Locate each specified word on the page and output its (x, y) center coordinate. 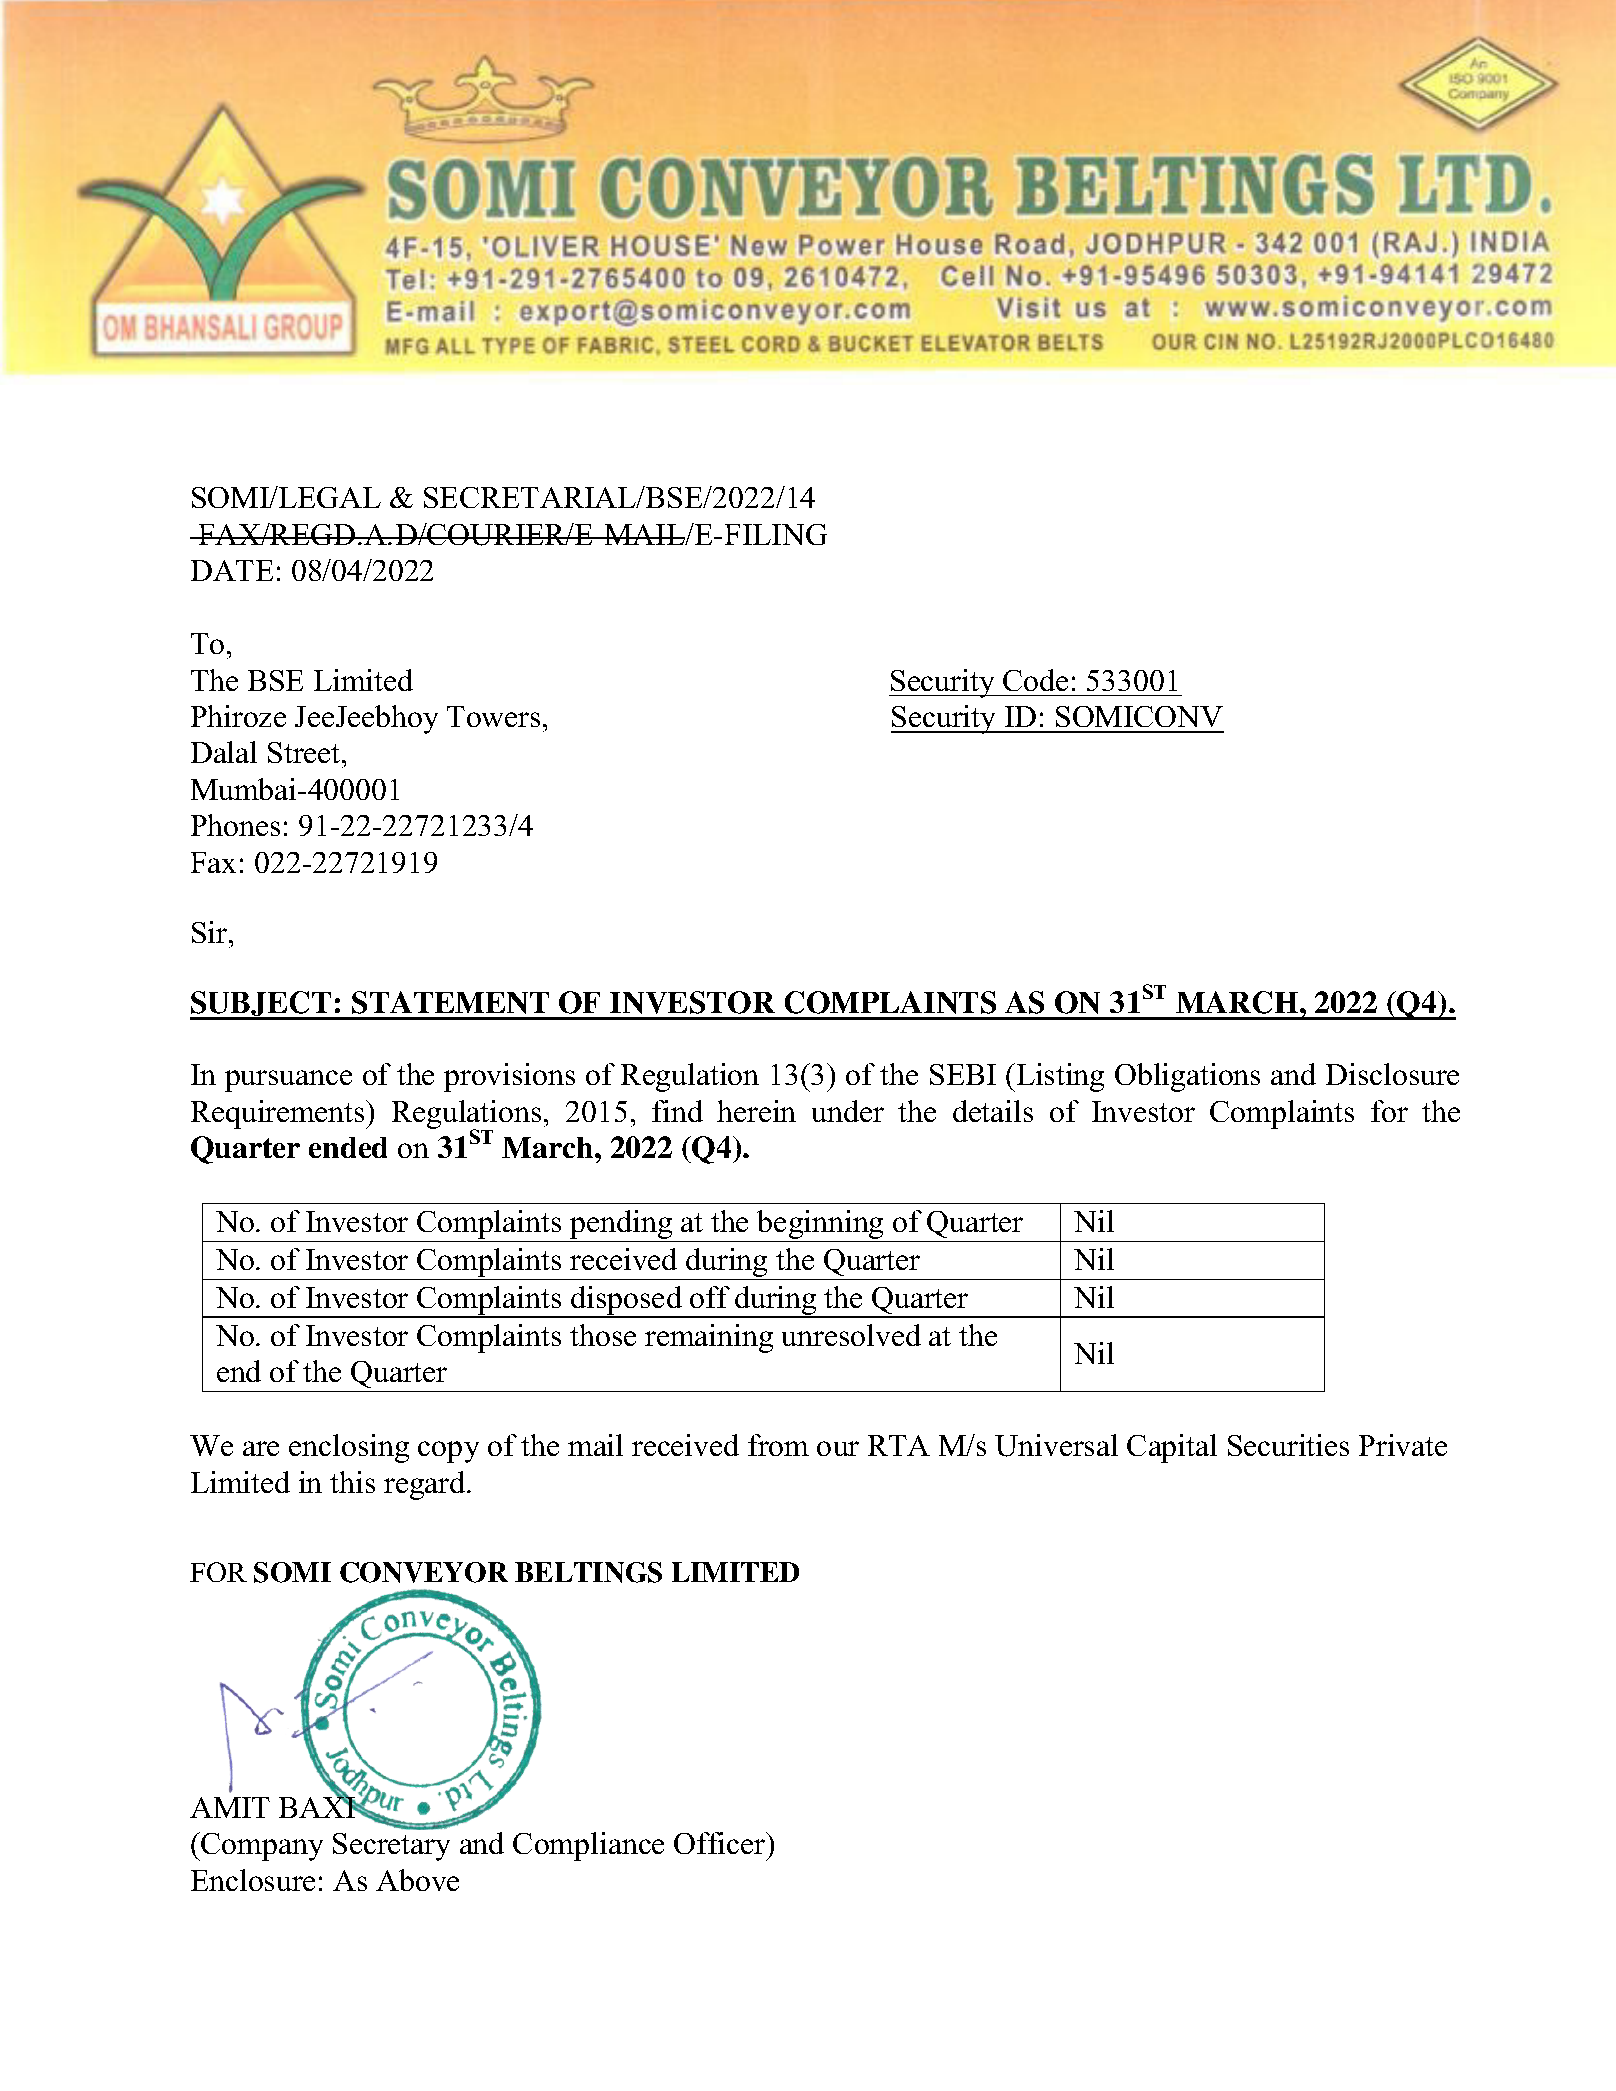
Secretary (391, 1847)
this (352, 1482)
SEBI (963, 1074)
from (778, 1445)
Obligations (1187, 1077)
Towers (493, 716)
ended (348, 1147)
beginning (821, 1226)
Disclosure (1392, 1074)
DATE (232, 570)
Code (1035, 680)
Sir (211, 932)
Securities (1288, 1445)
